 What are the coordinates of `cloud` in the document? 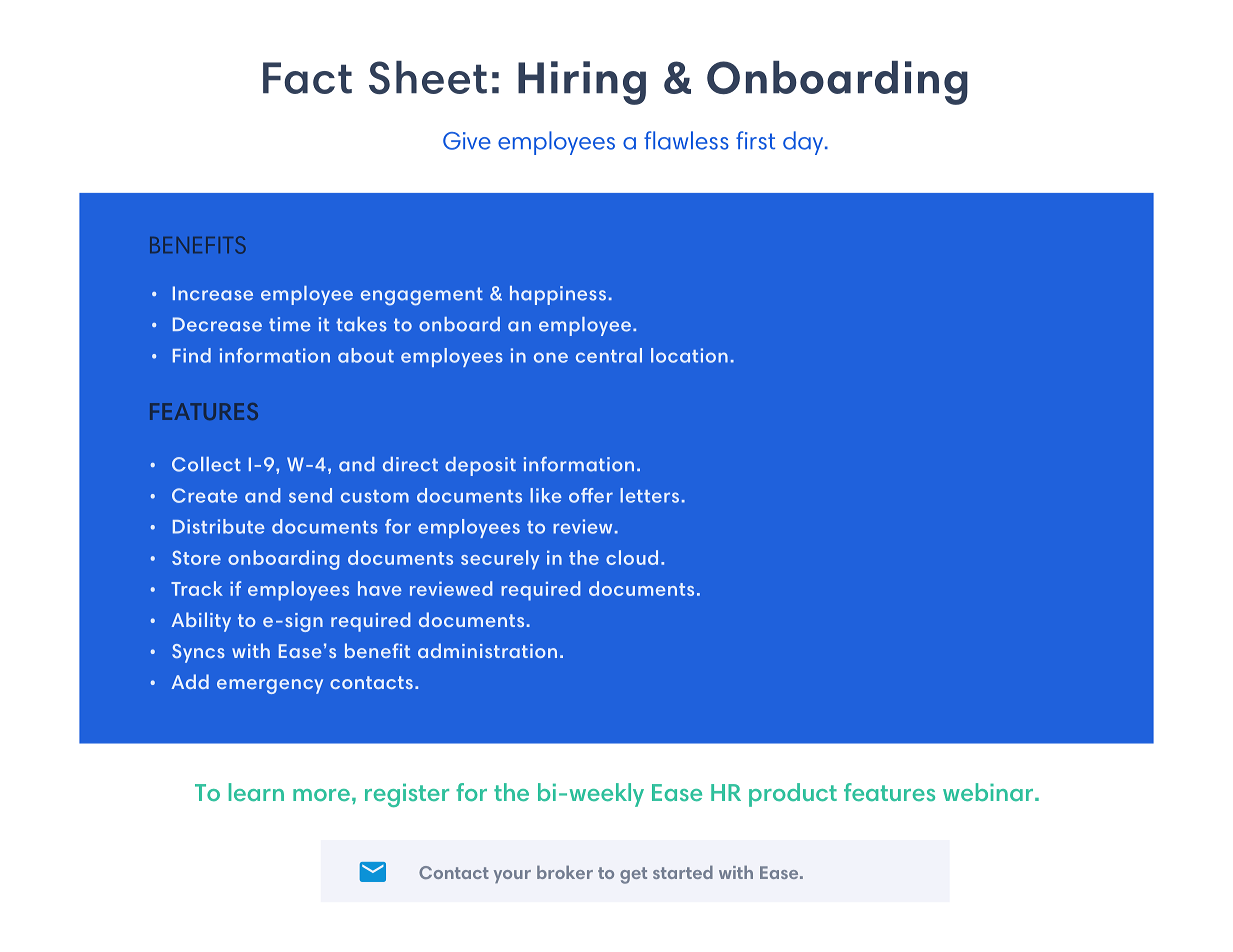 It's located at (632, 557).
